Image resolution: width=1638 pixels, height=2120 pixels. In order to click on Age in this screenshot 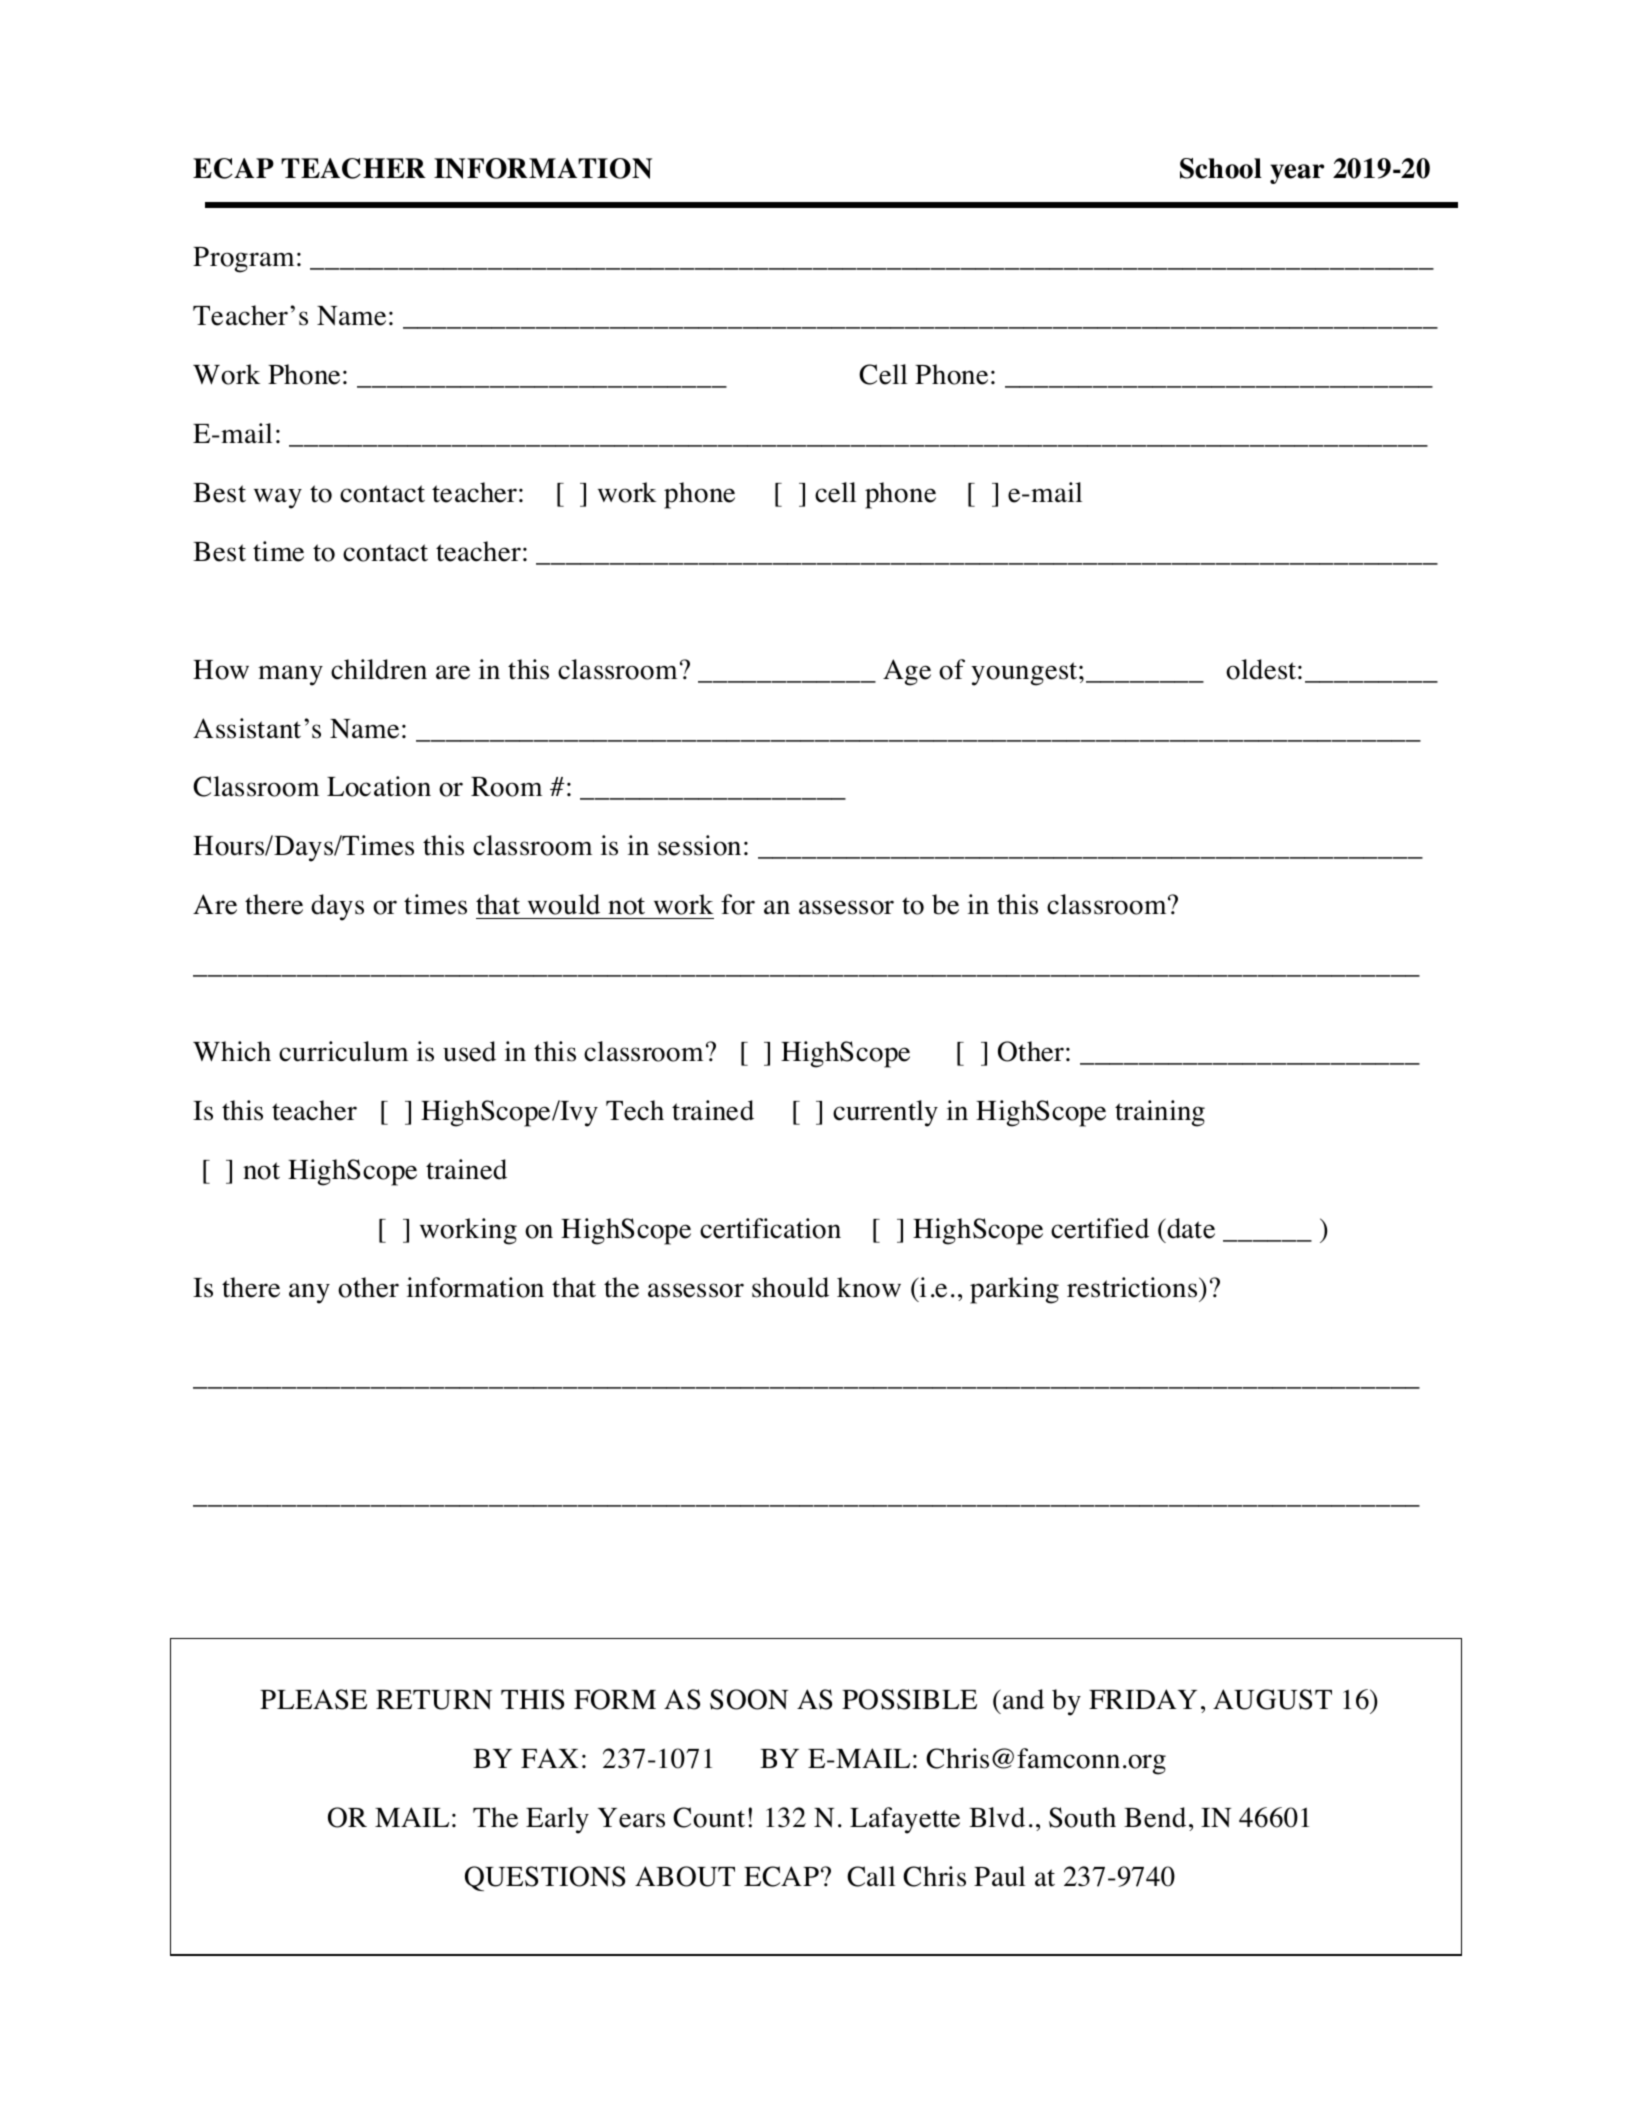, I will do `click(907, 672)`.
